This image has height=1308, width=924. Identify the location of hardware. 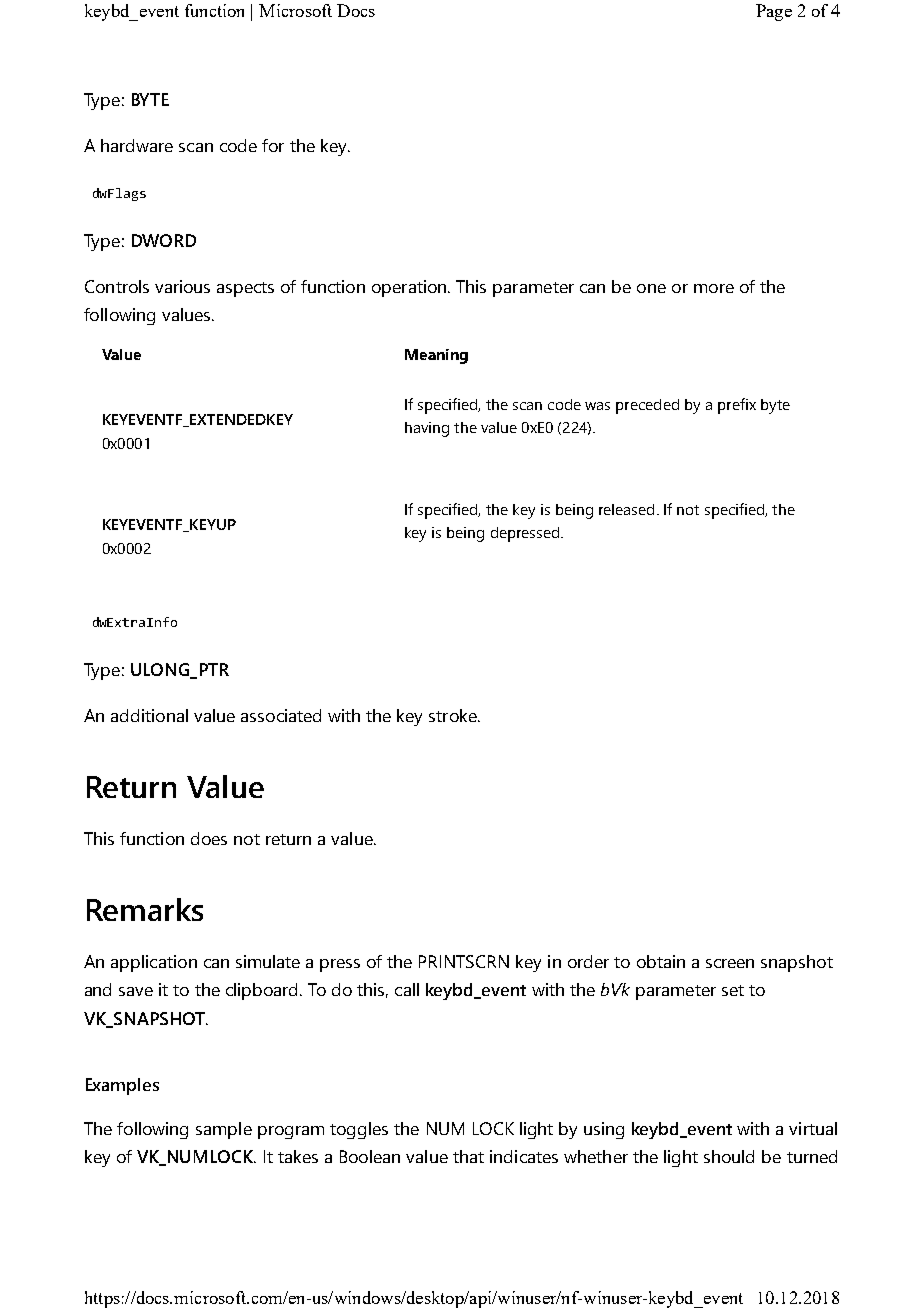
(137, 145).
